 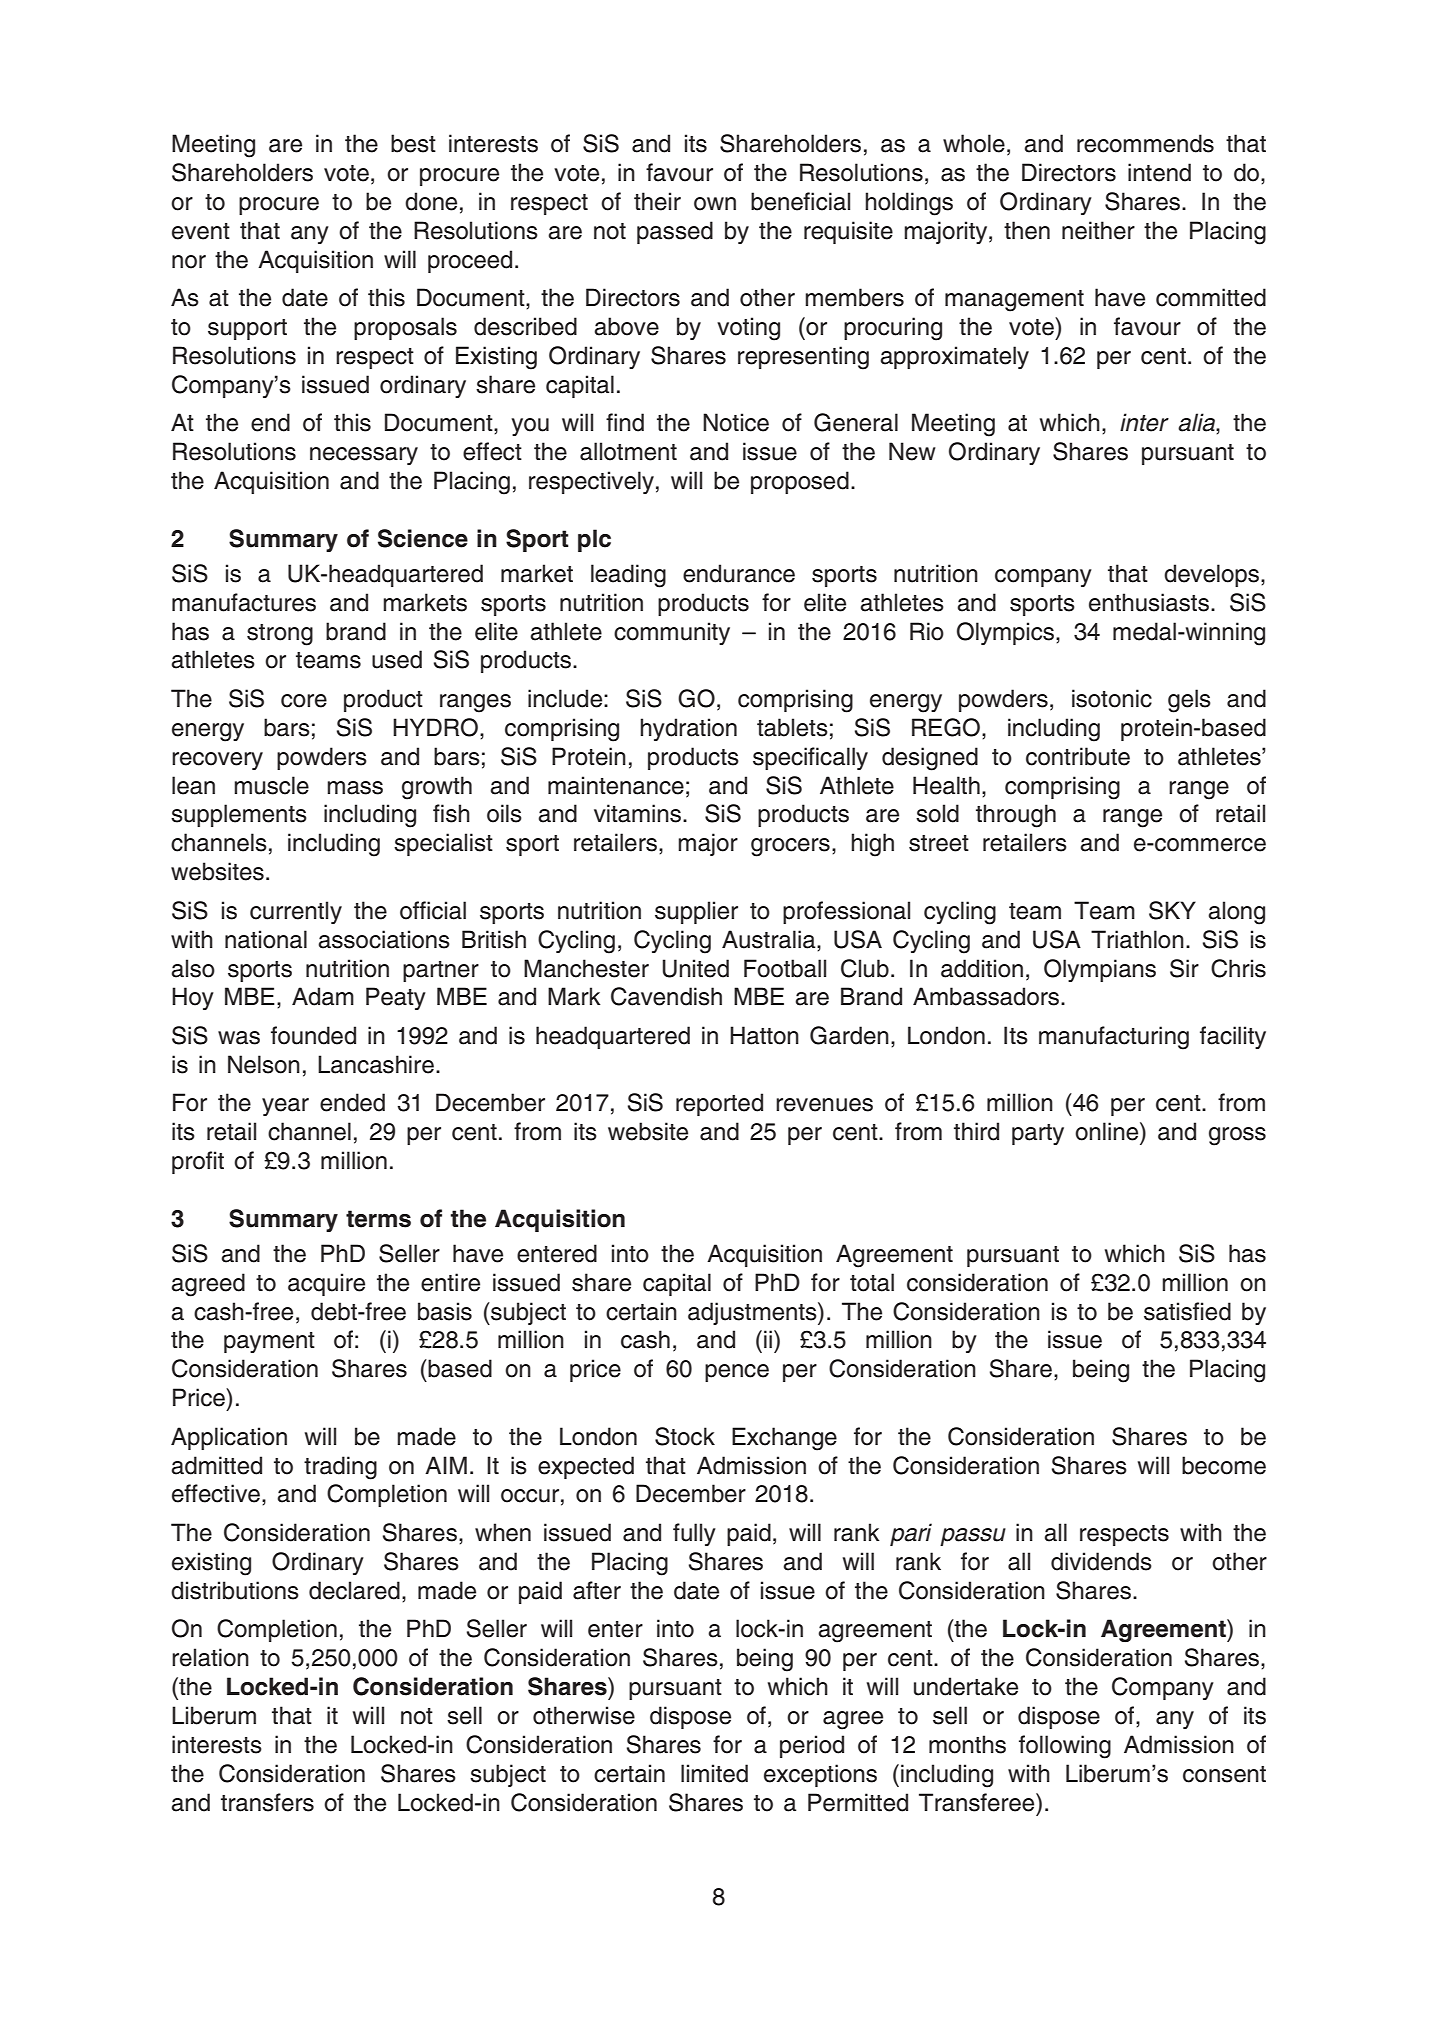 What do you see at coordinates (431, 201) in the page?
I see `done` at bounding box center [431, 201].
